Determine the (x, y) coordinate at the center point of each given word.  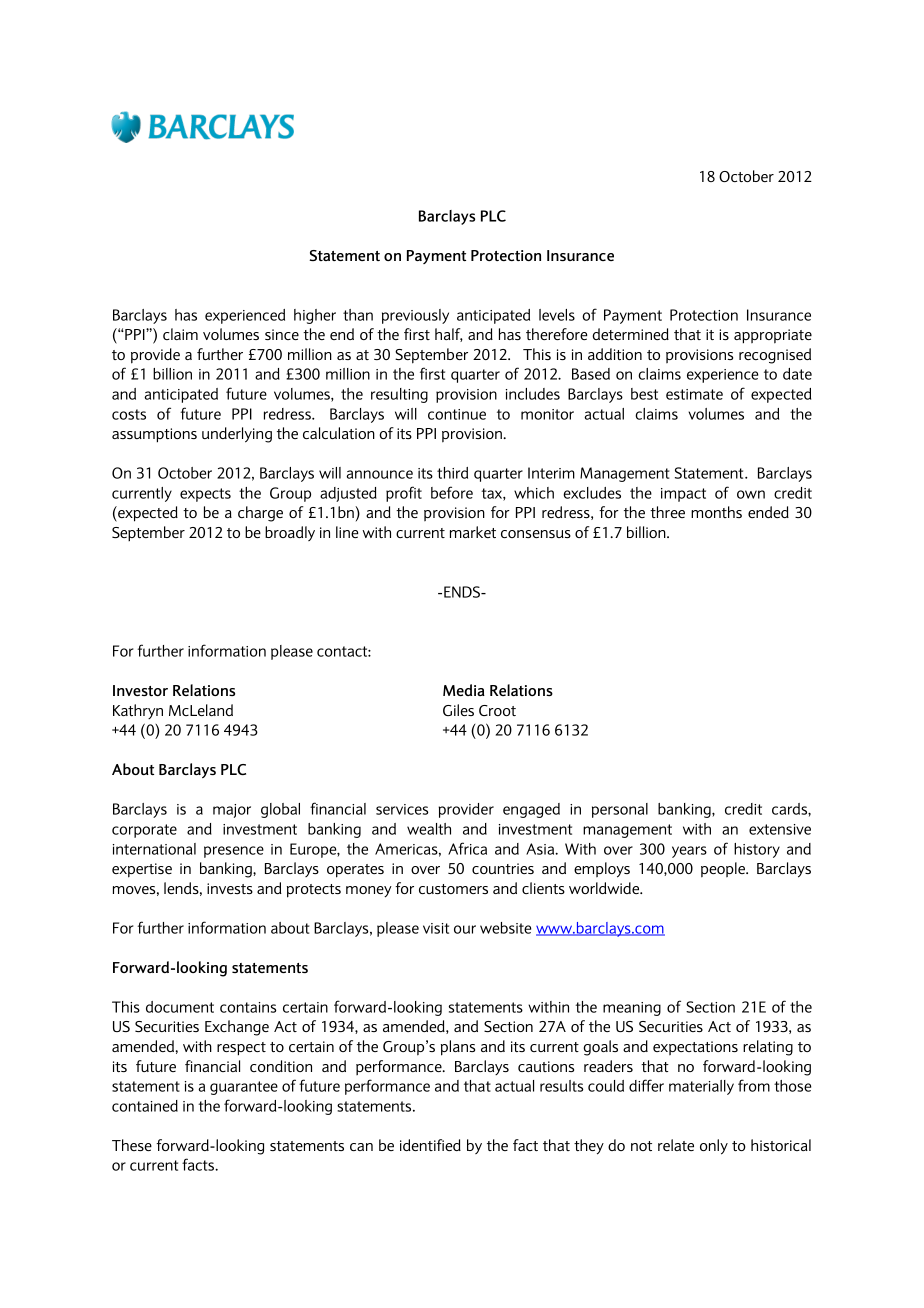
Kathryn (138, 711)
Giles (458, 710)
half (449, 335)
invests (230, 888)
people (724, 870)
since (282, 334)
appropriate (773, 336)
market (473, 532)
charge (260, 514)
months (716, 512)
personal (620, 810)
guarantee (244, 1088)
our (465, 929)
